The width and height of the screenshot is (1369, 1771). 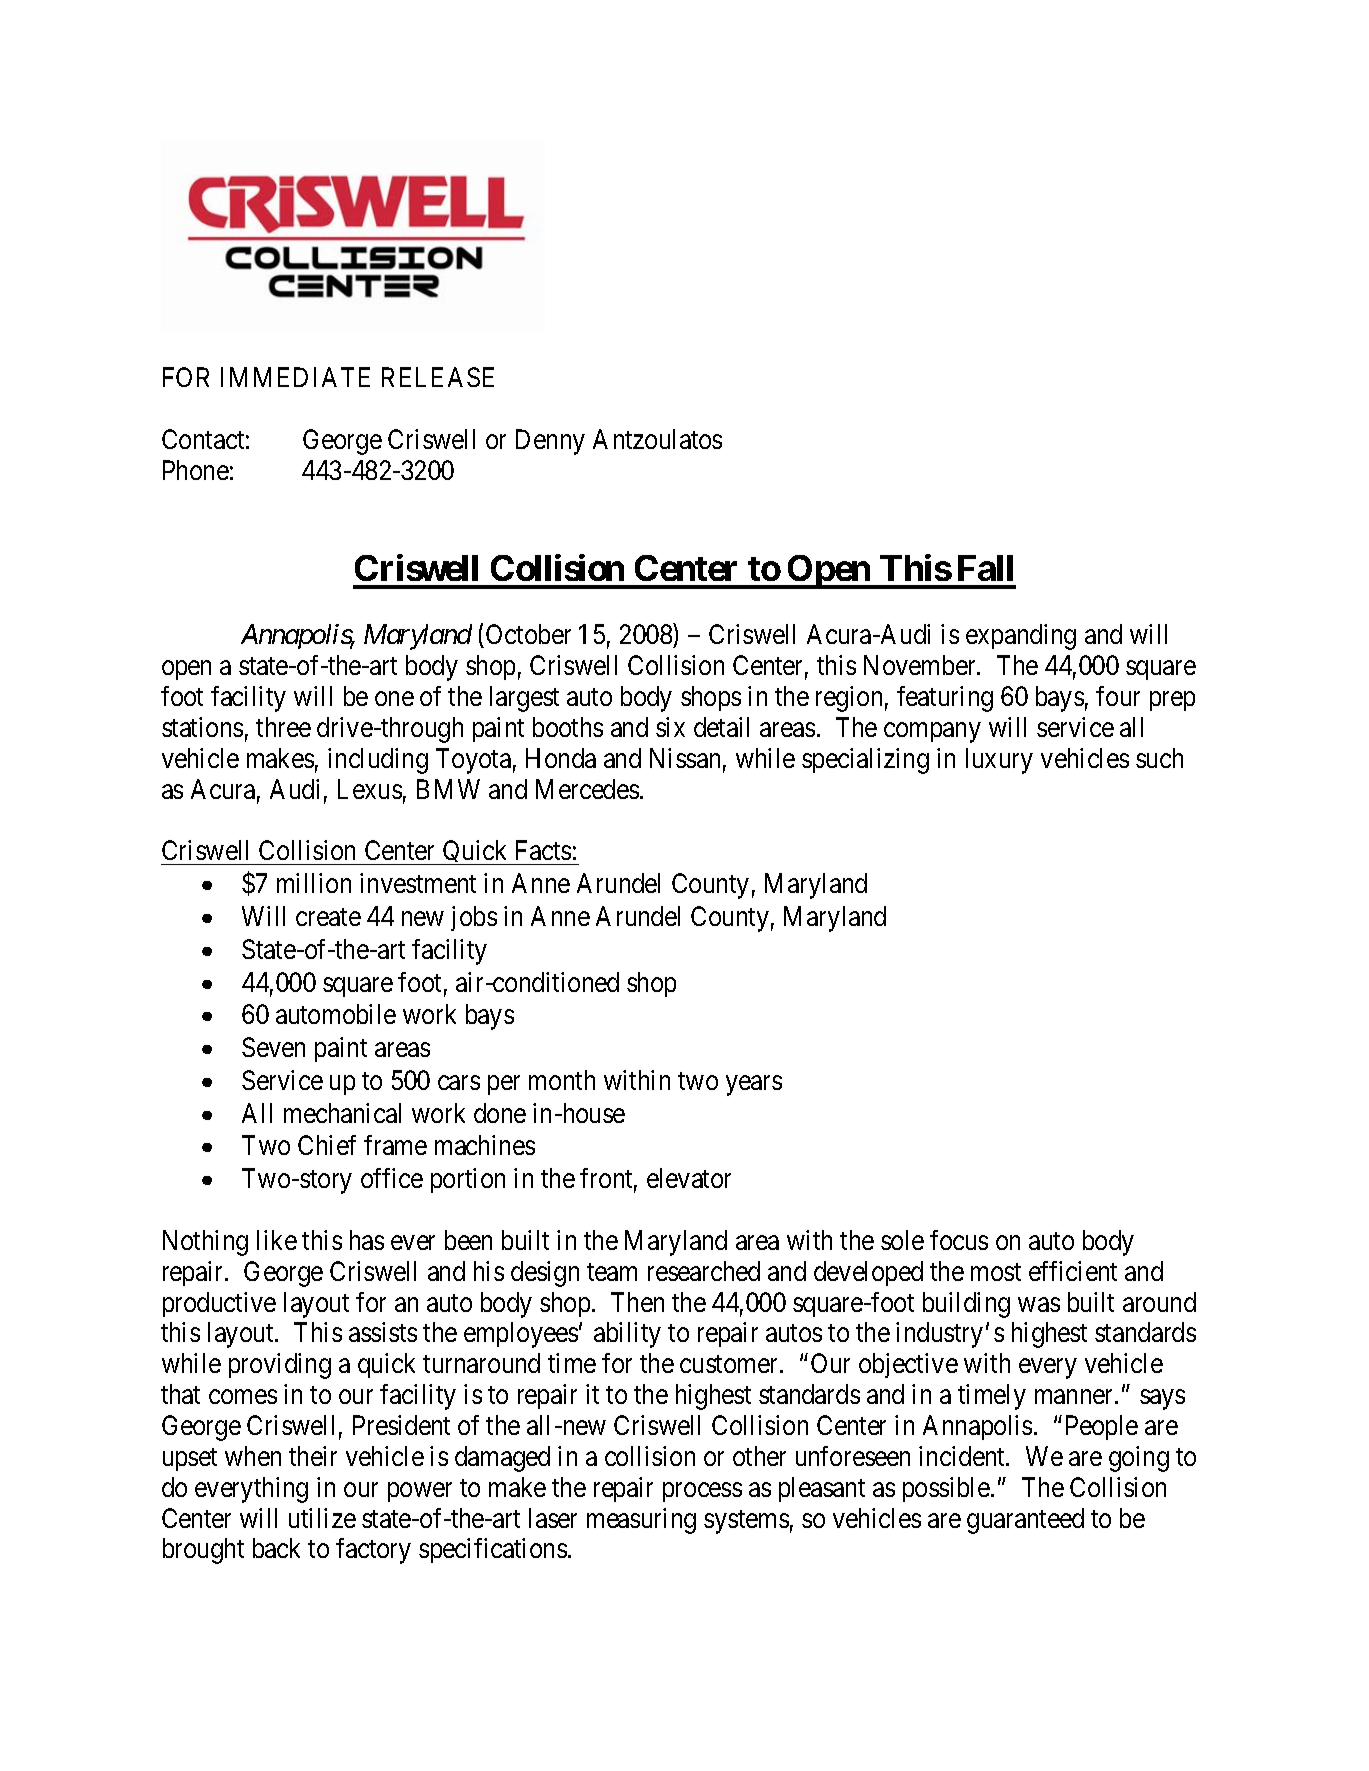 I want to click on measuring, so click(x=641, y=1521).
